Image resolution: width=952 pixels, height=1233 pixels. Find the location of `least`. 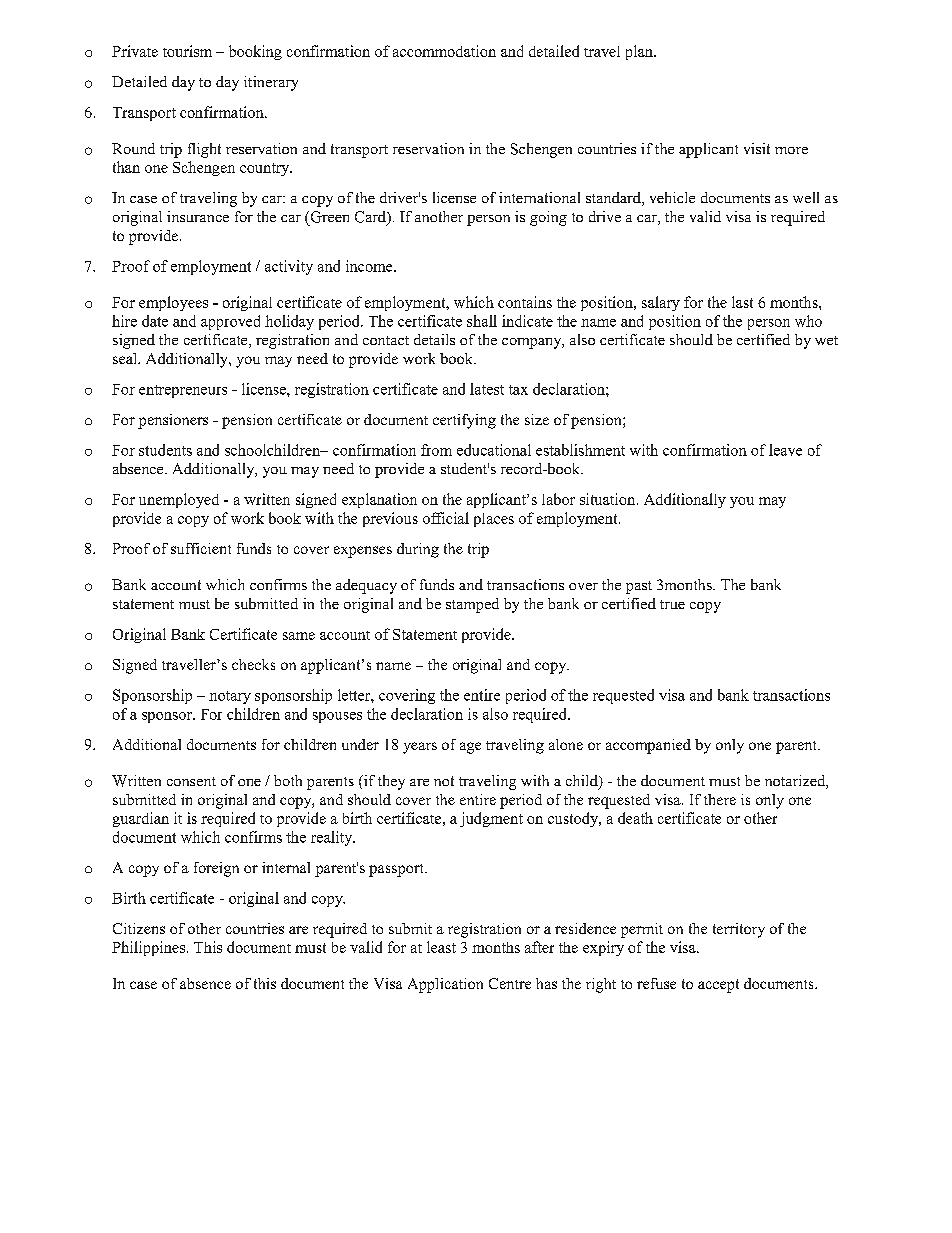

least is located at coordinates (441, 947).
